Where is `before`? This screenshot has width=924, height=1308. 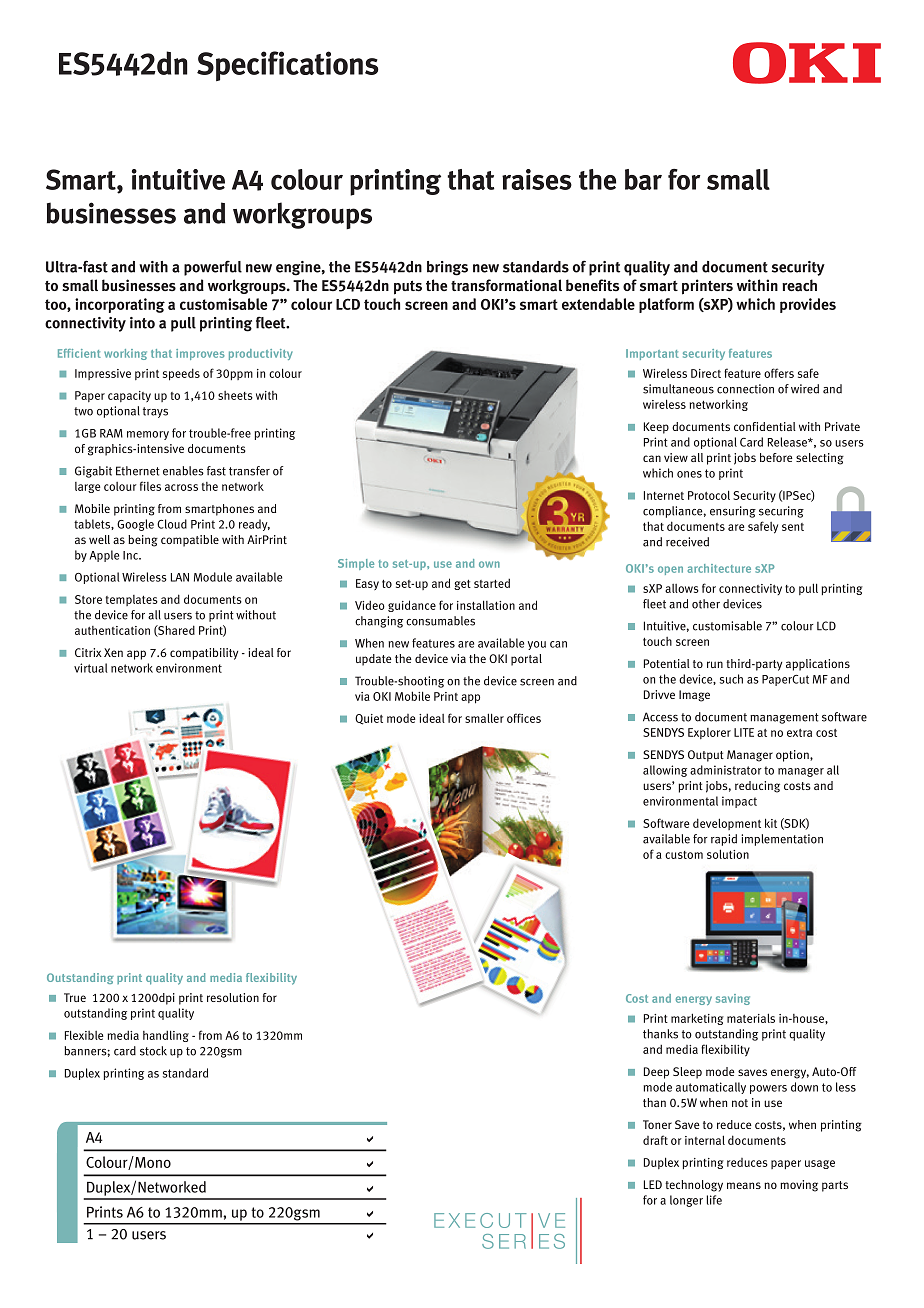
before is located at coordinates (776, 457).
